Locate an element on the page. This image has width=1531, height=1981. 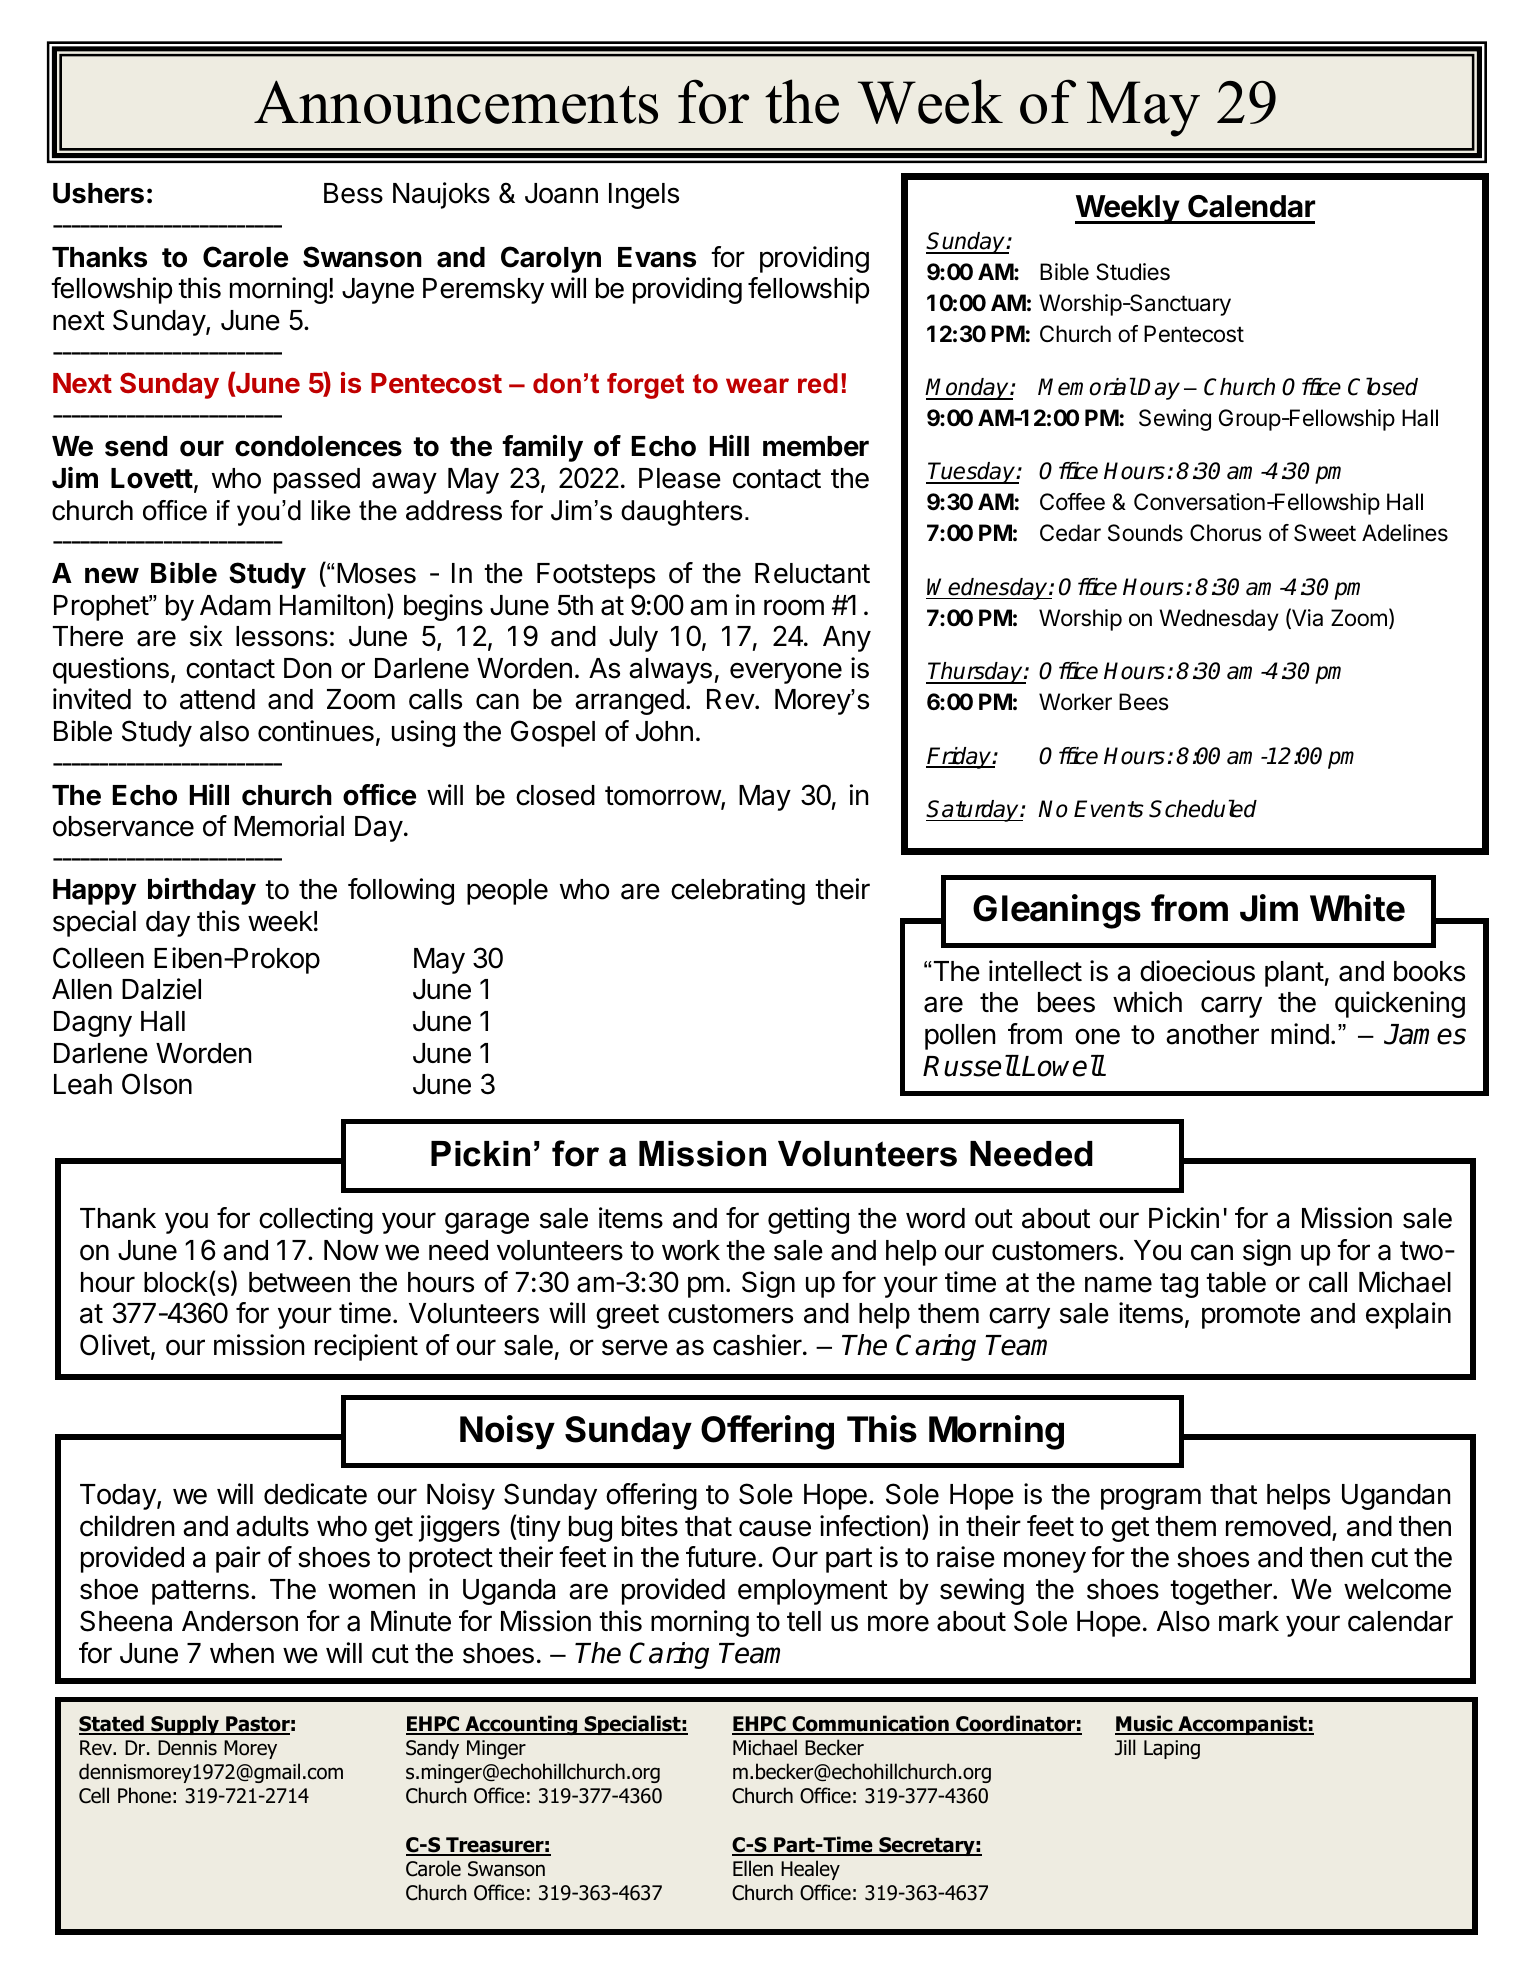
Phone is located at coordinates (144, 1795).
